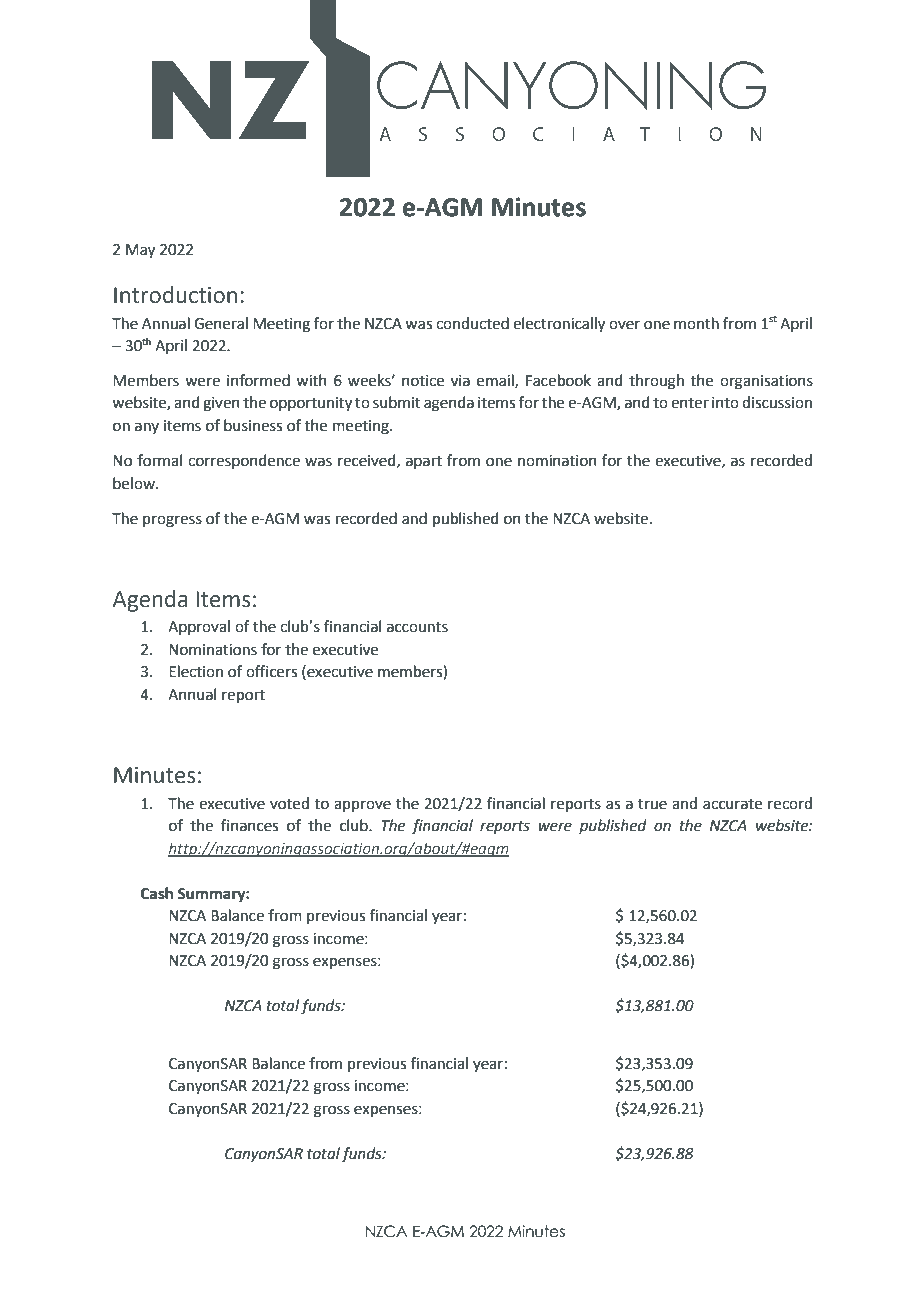 Image resolution: width=924 pixels, height=1308 pixels. What do you see at coordinates (199, 627) in the image?
I see `Approval` at bounding box center [199, 627].
